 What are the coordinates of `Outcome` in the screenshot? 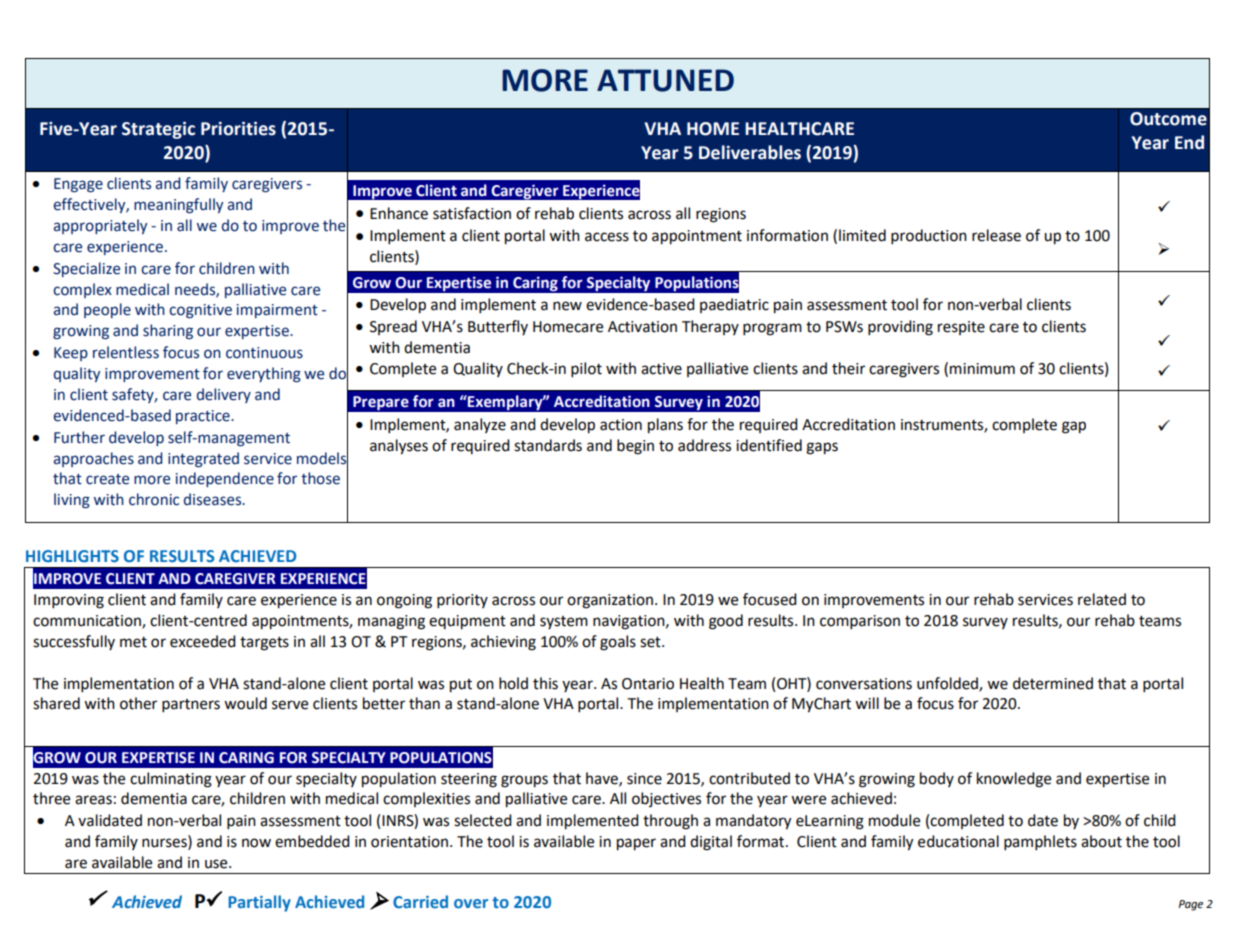 It's located at (1168, 119).
